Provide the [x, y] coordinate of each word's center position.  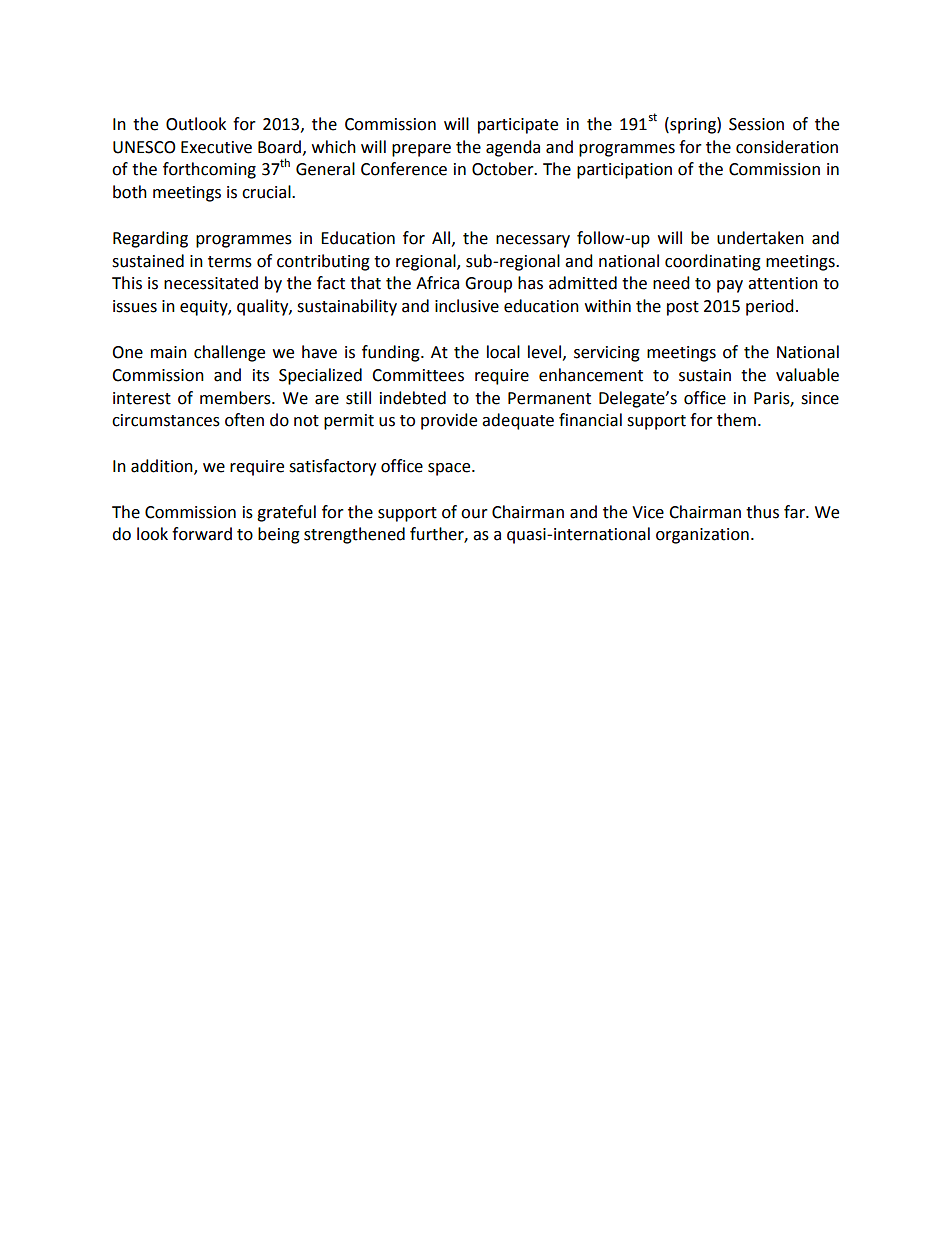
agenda [513, 148]
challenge [229, 353]
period [770, 307]
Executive [216, 147]
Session [756, 124]
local [503, 352]
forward [202, 534]
